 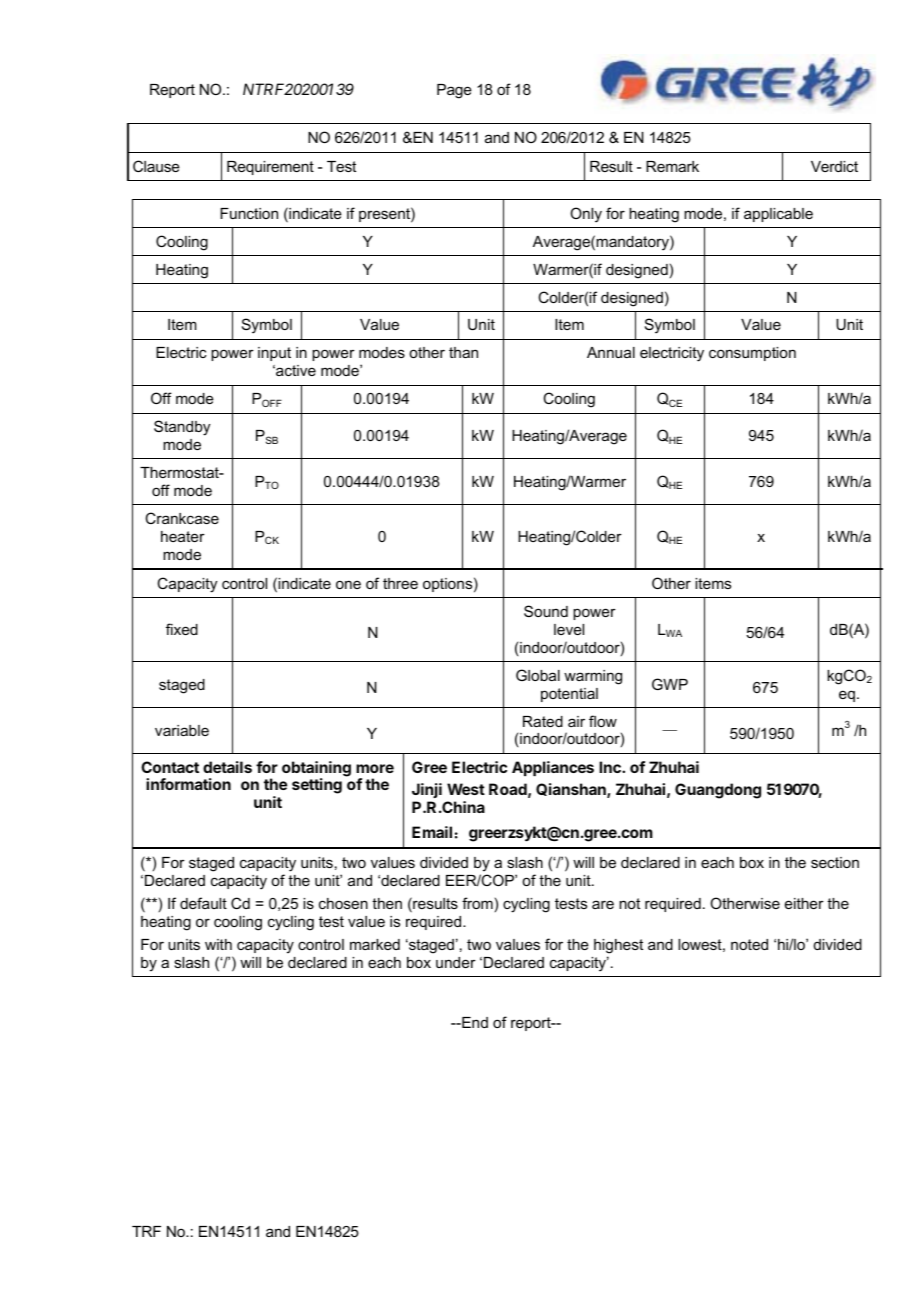 What do you see at coordinates (553, 768) in the page?
I see `Appliances` at bounding box center [553, 768].
